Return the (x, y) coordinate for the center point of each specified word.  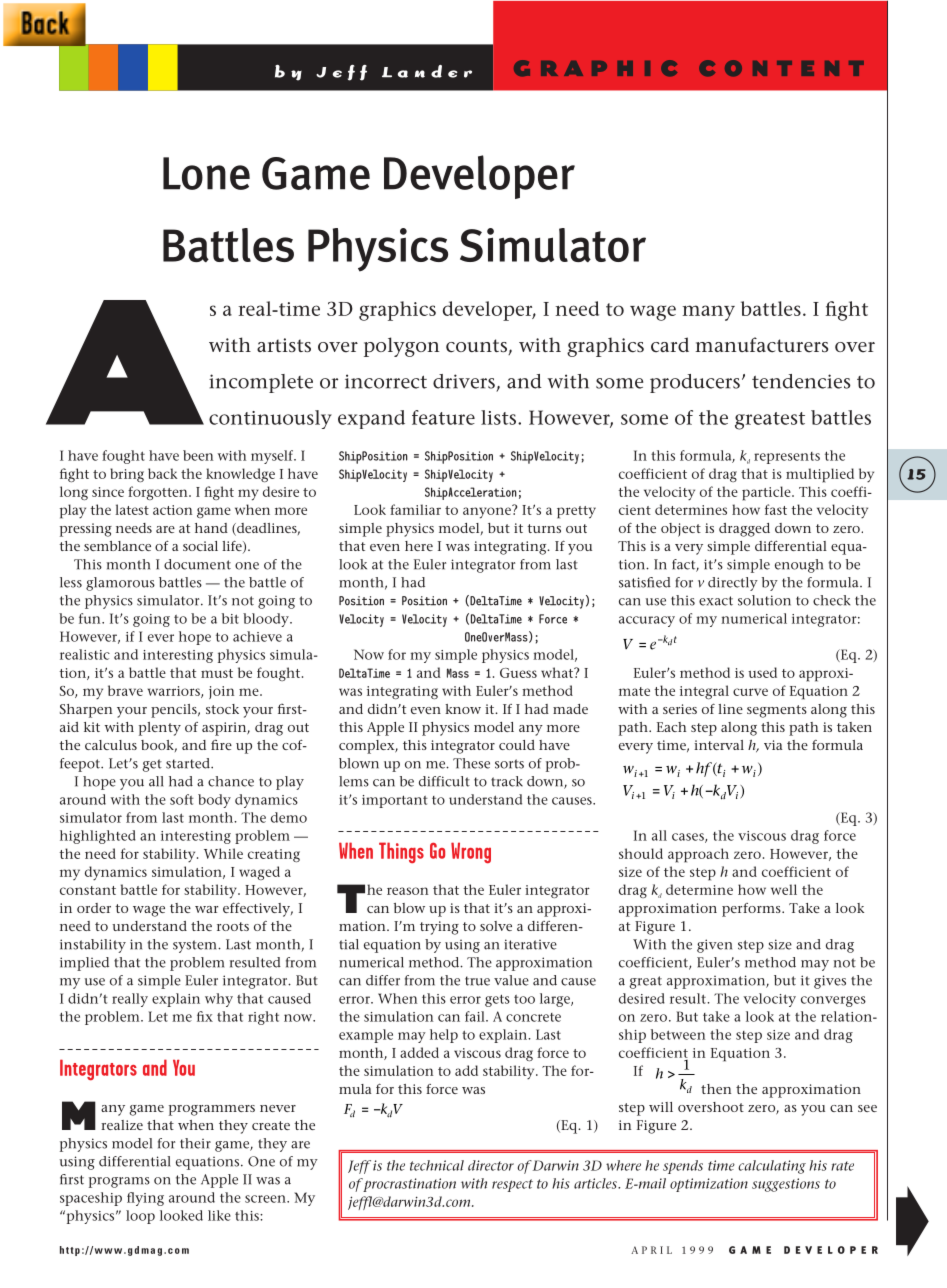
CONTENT (781, 68)
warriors (175, 692)
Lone (206, 173)
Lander (427, 71)
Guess (518, 673)
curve (750, 692)
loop (140, 1217)
